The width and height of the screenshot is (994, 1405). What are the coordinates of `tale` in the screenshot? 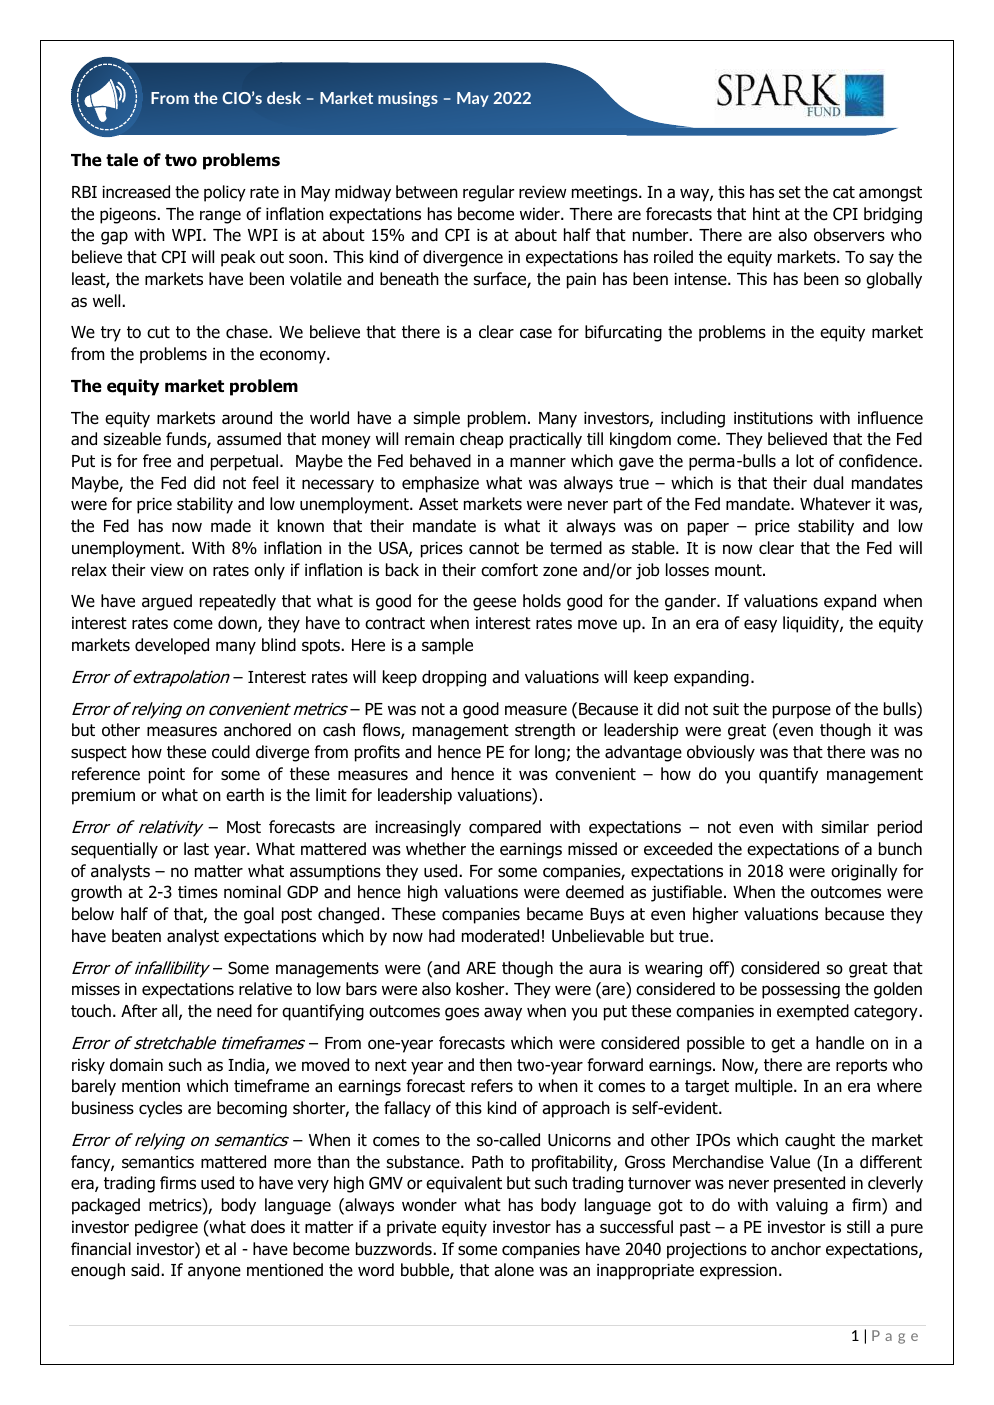 It's located at (122, 160).
